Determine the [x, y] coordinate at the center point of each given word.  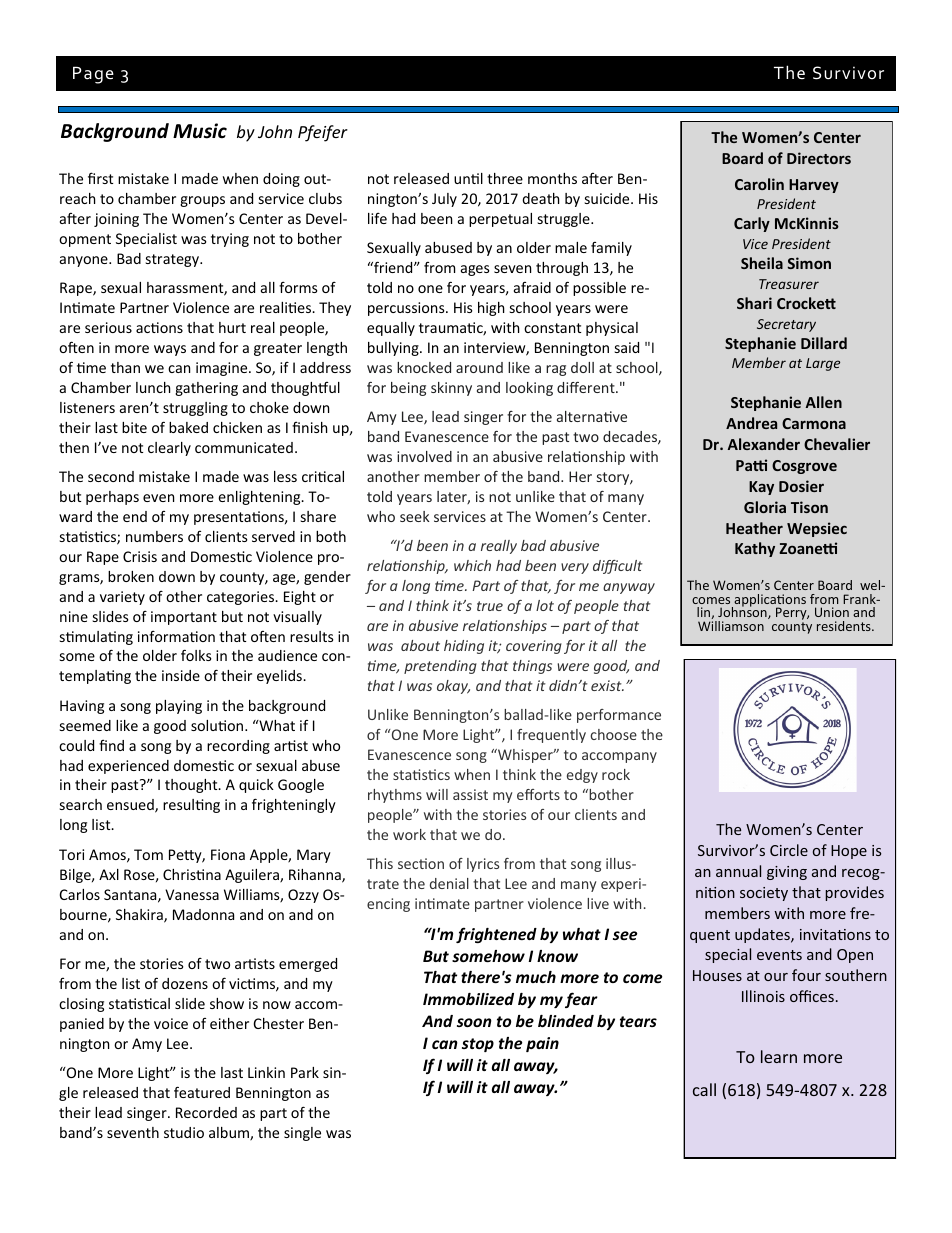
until [468, 178]
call [704, 1089]
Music [200, 131]
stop [478, 1045]
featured [202, 1092]
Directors [819, 158]
